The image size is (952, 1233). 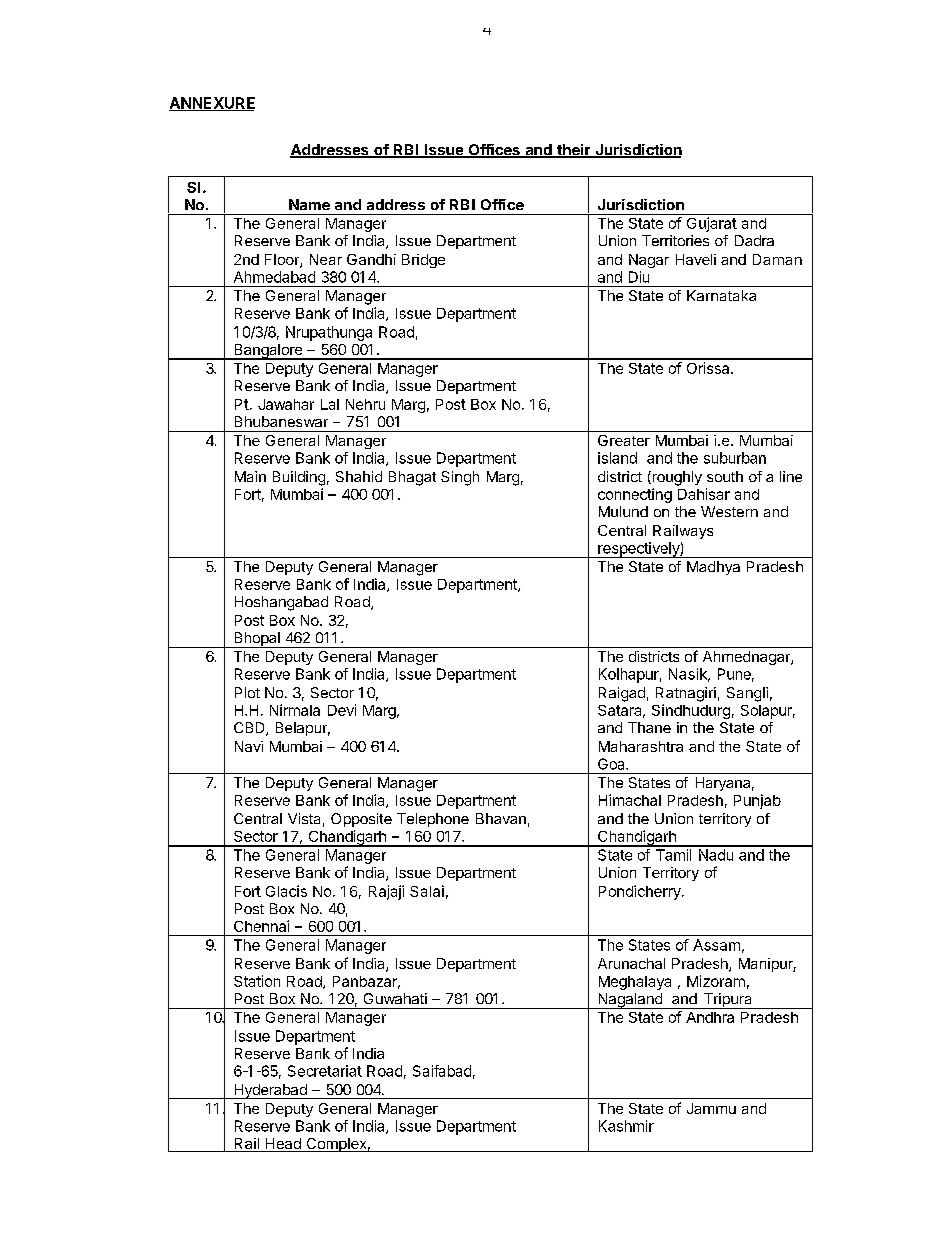 I want to click on Kashmir, so click(x=626, y=1126).
